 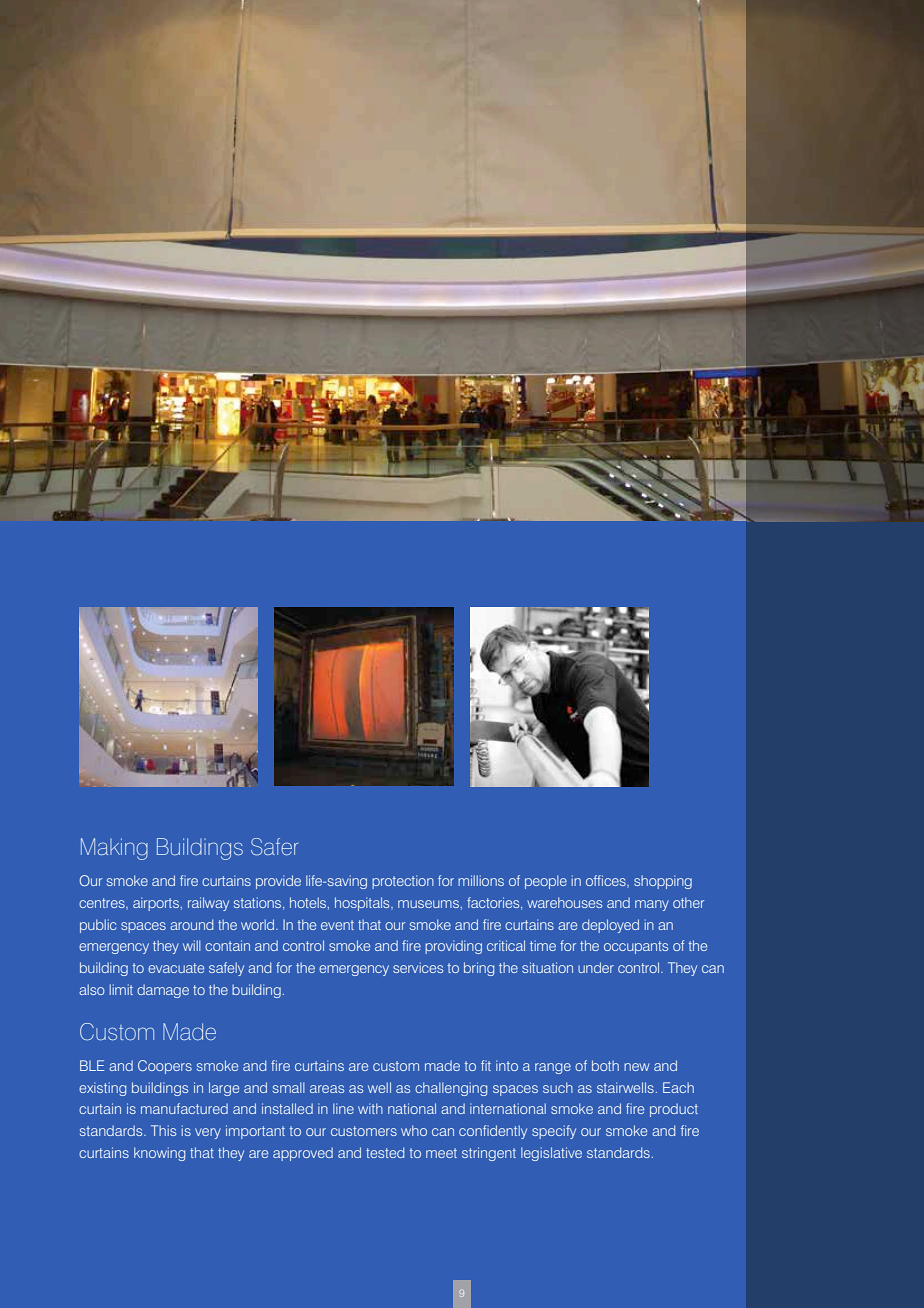 I want to click on tested, so click(x=385, y=1152).
